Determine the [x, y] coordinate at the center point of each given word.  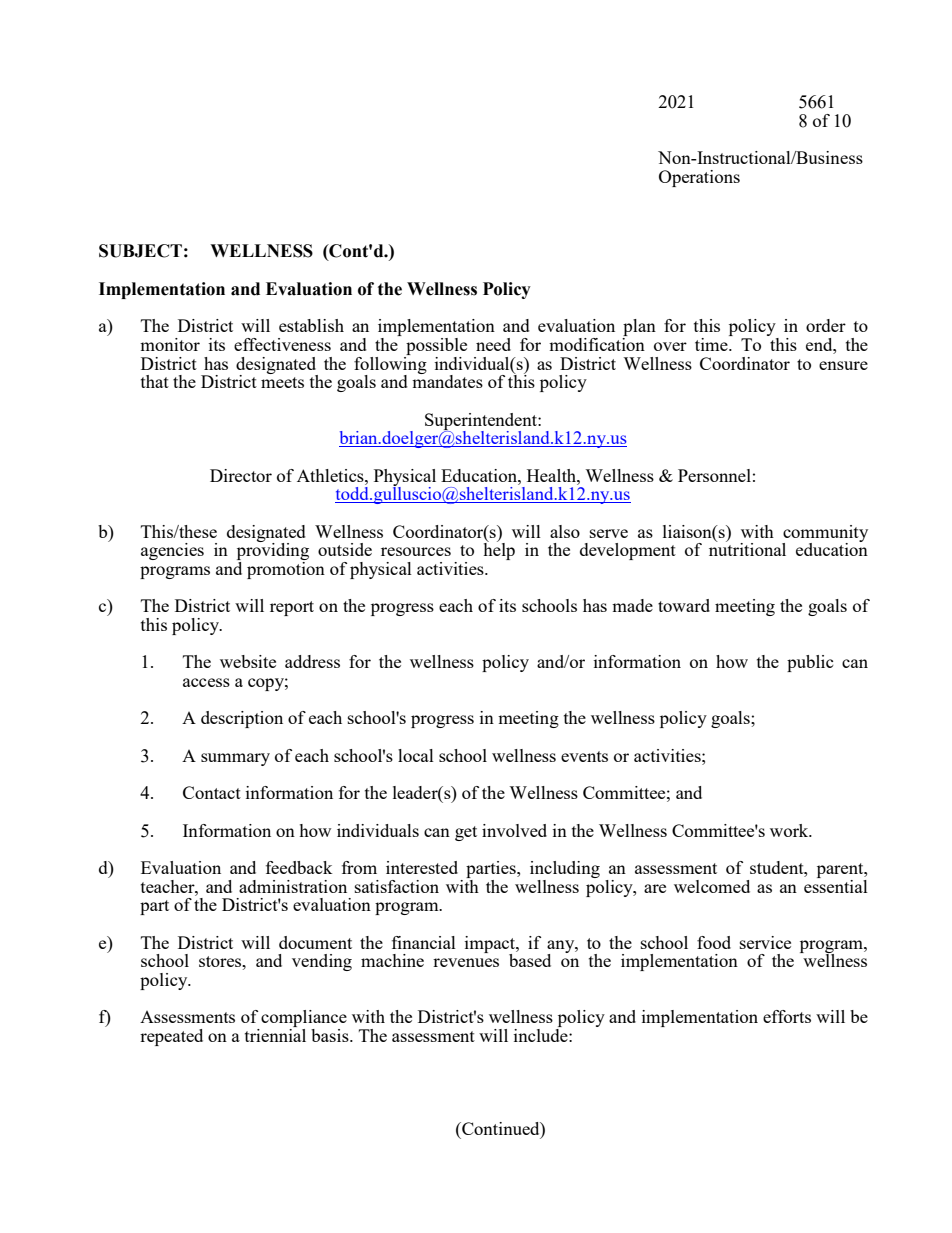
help [499, 550]
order [826, 325]
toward [684, 605]
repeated [171, 1037]
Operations [699, 178]
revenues [466, 962]
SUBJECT [140, 251]
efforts [787, 1016]
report [292, 608]
